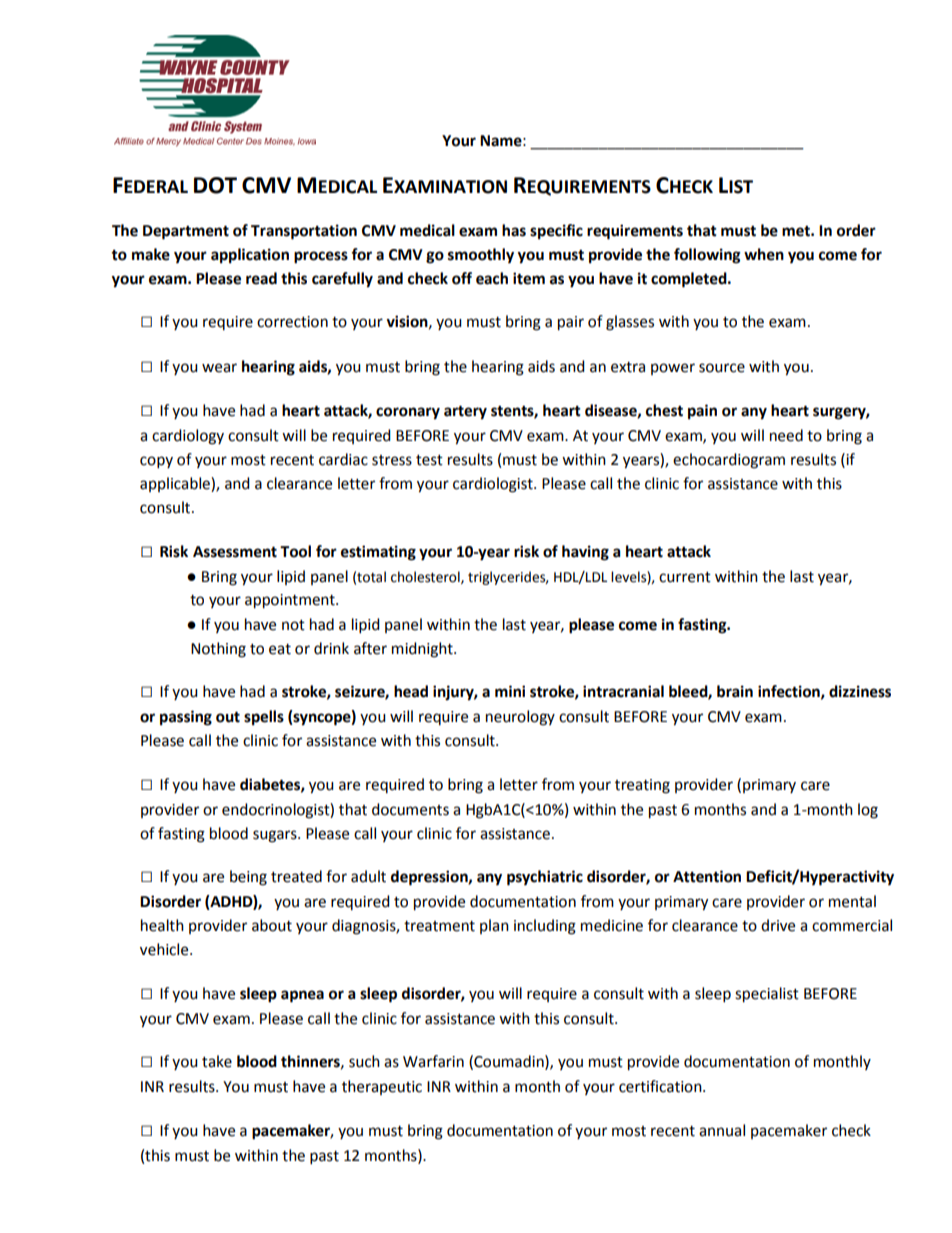 The image size is (952, 1233). I want to click on DOT, so click(215, 185).
